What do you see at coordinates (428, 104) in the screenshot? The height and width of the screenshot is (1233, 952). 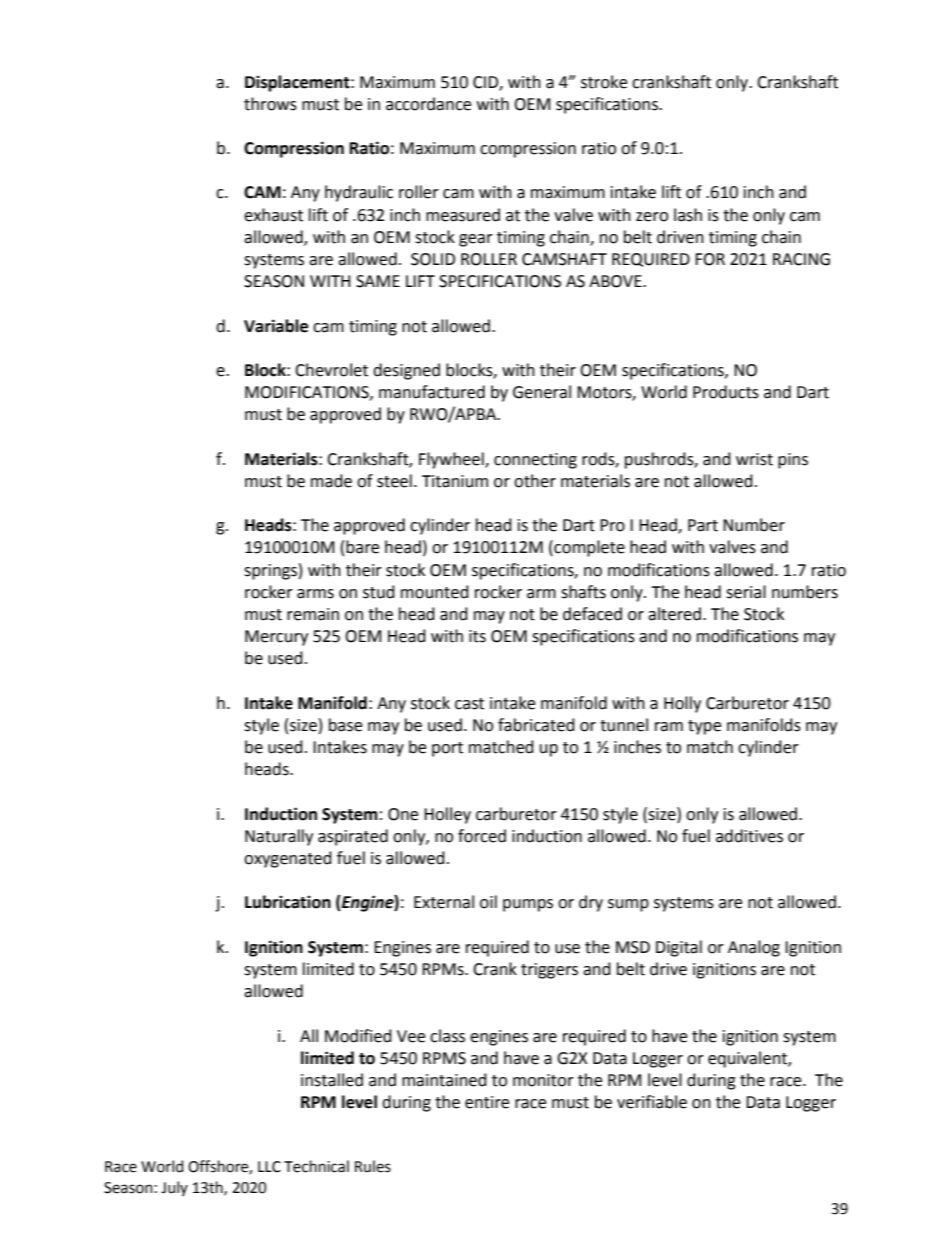 I see `accordance` at bounding box center [428, 104].
